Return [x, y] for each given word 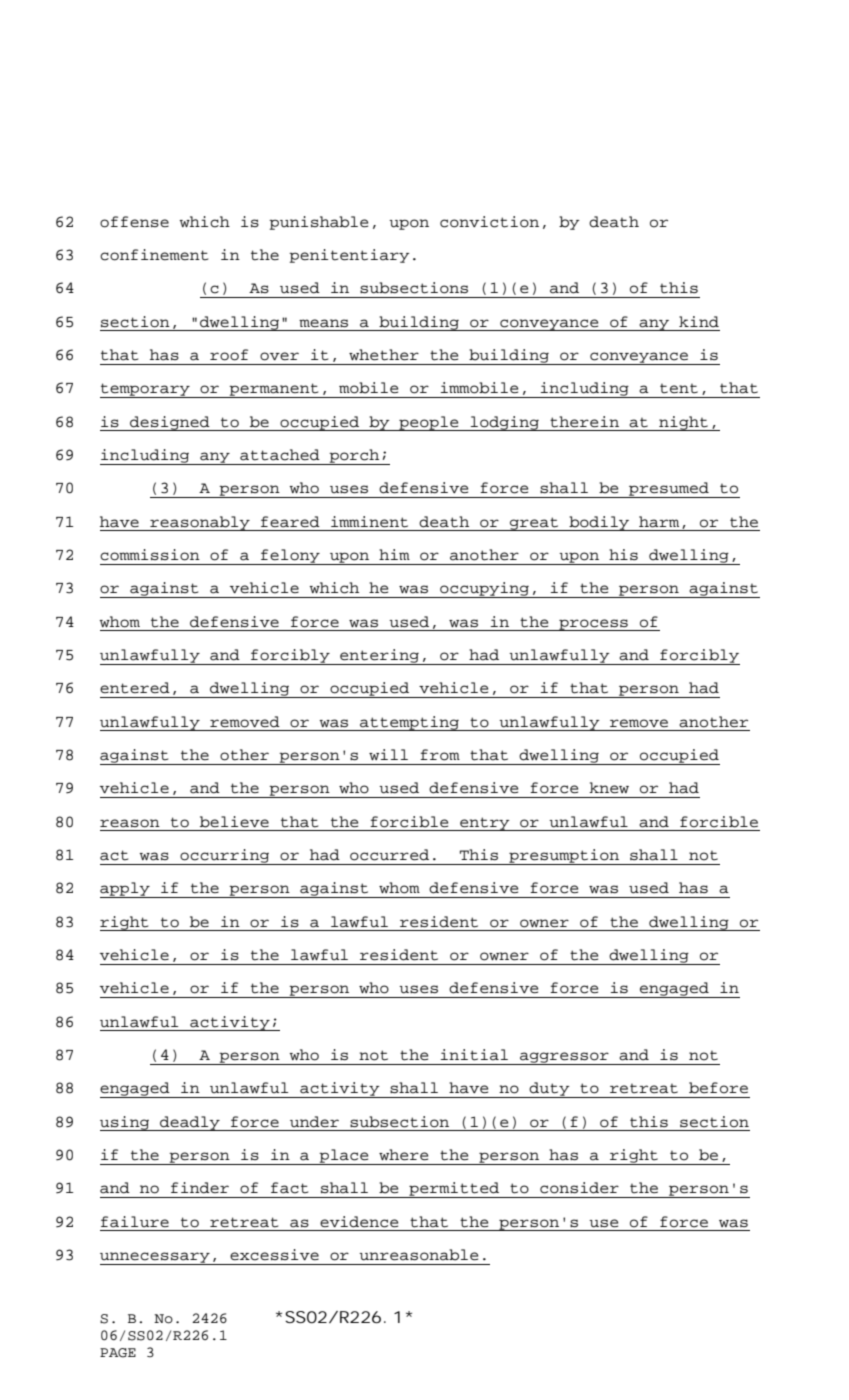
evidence [359, 1222]
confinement [154, 255]
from [440, 755]
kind [699, 322]
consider [579, 1188]
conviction [489, 222]
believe [234, 822]
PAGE [118, 1353]
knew [609, 788]
